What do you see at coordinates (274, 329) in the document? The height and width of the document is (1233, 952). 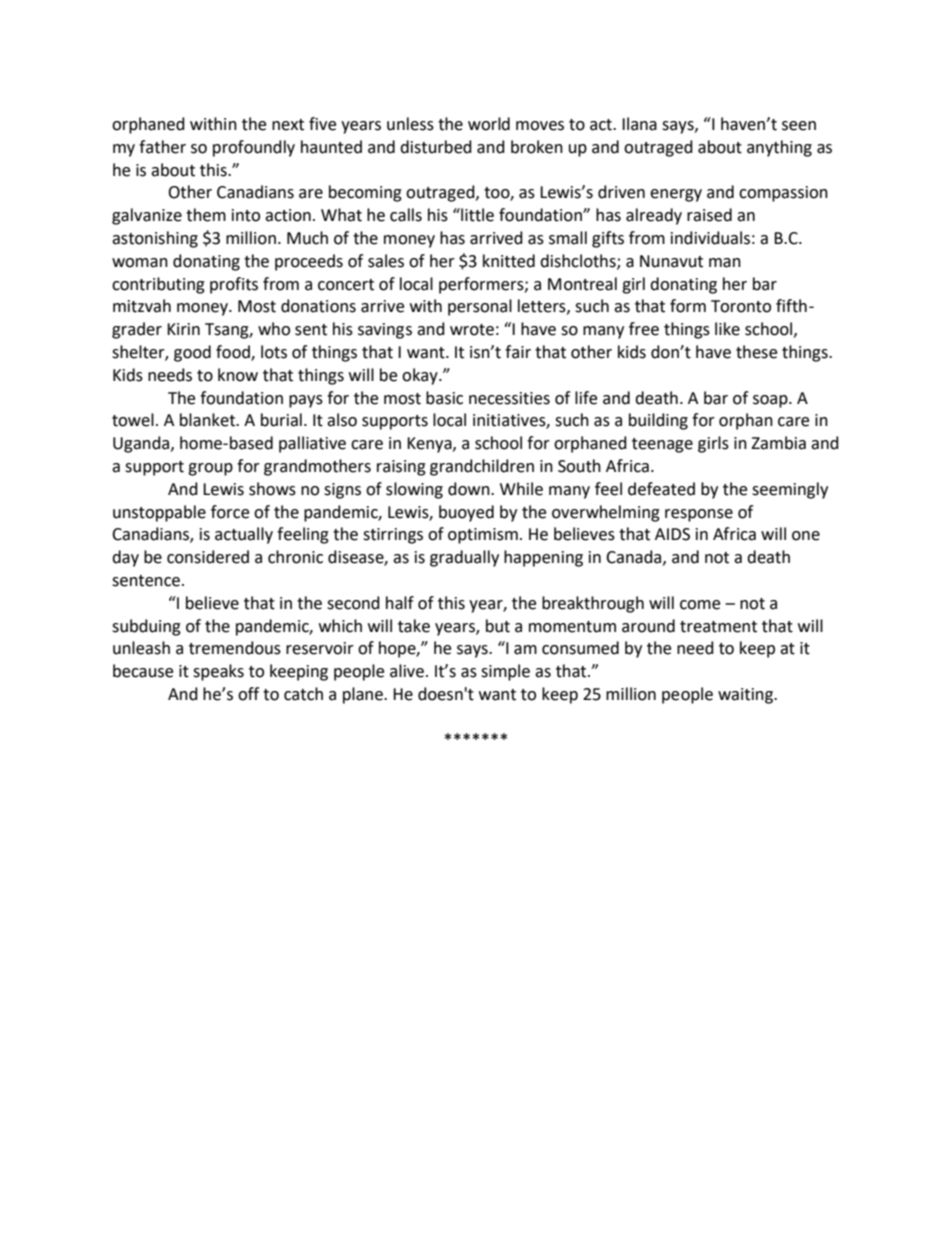 I see `who` at bounding box center [274, 329].
